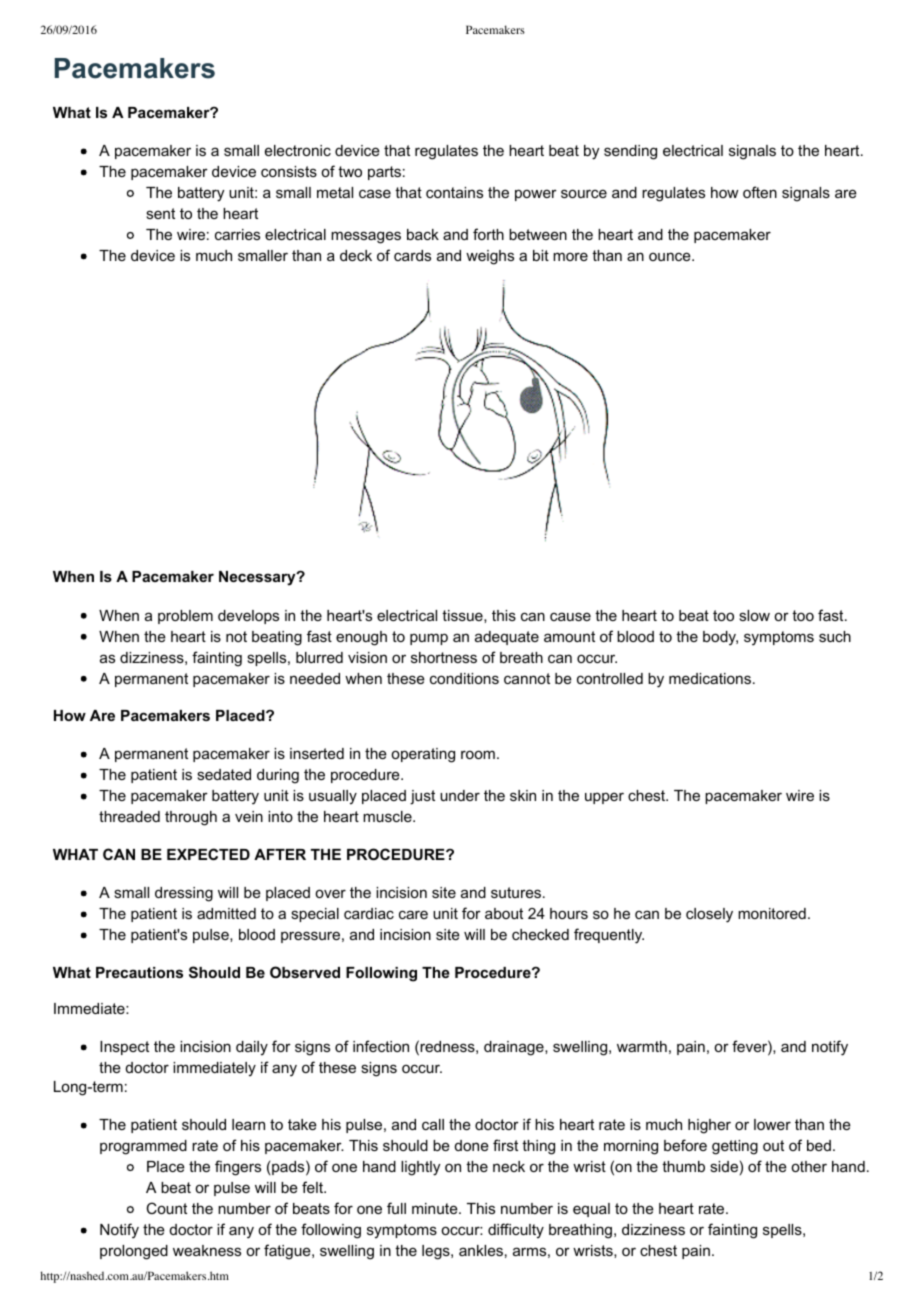 The height and width of the document is (1307, 924). I want to click on medications, so click(711, 678).
